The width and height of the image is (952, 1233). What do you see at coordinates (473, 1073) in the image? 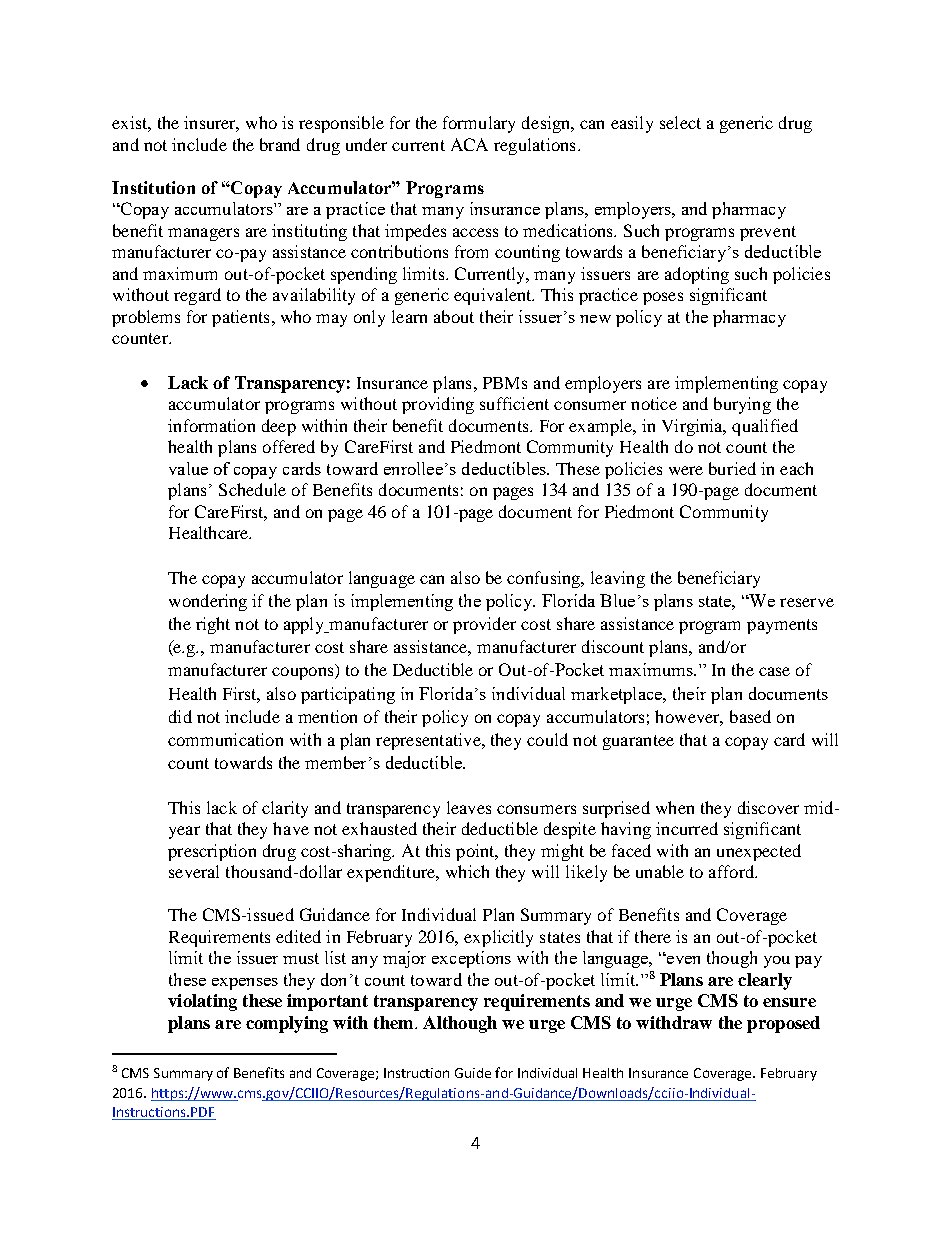
I see `Guide` at bounding box center [473, 1073].
